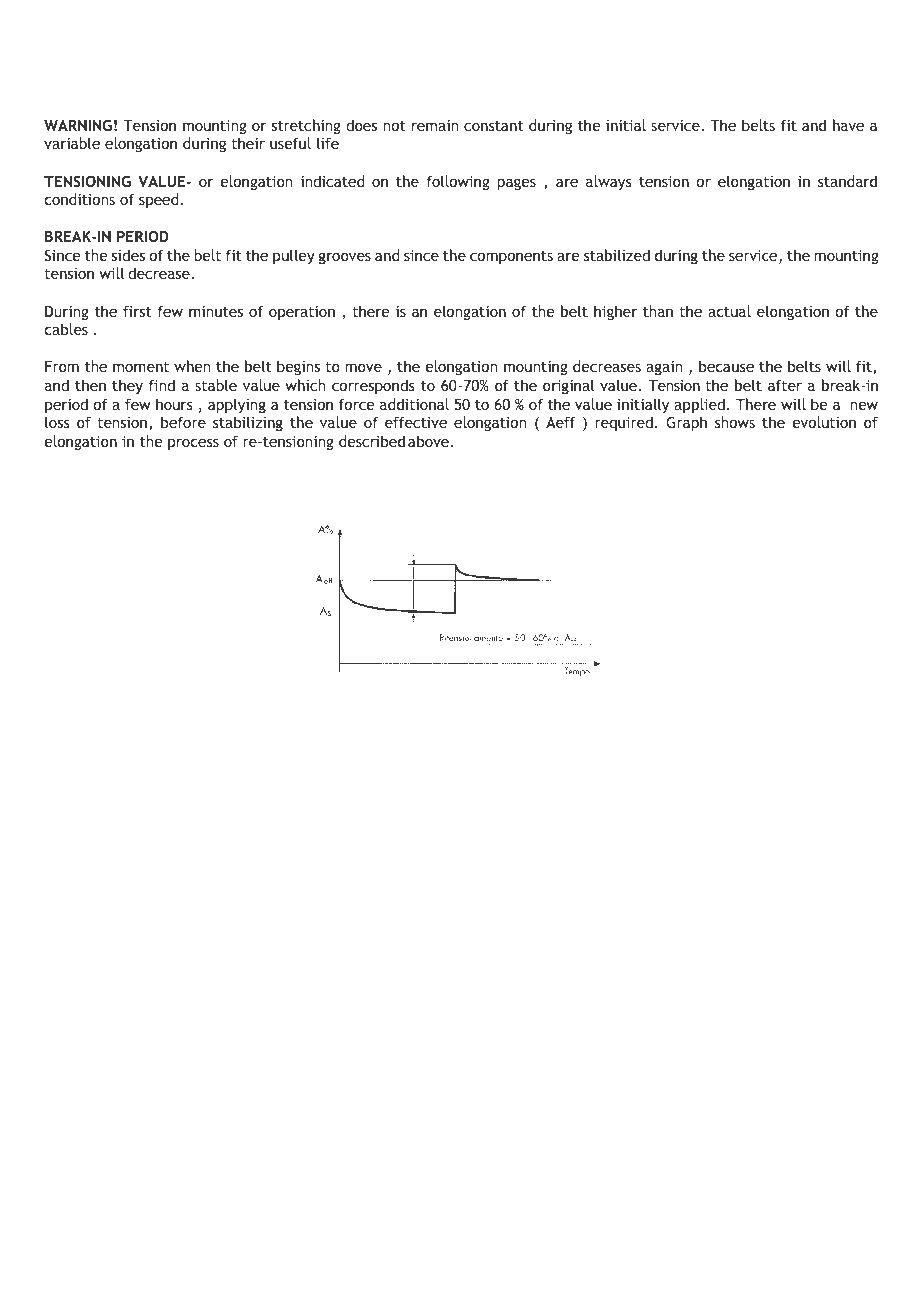 The height and width of the document is (1307, 924). Describe the element at coordinates (511, 257) in the document. I see `components` at that location.
